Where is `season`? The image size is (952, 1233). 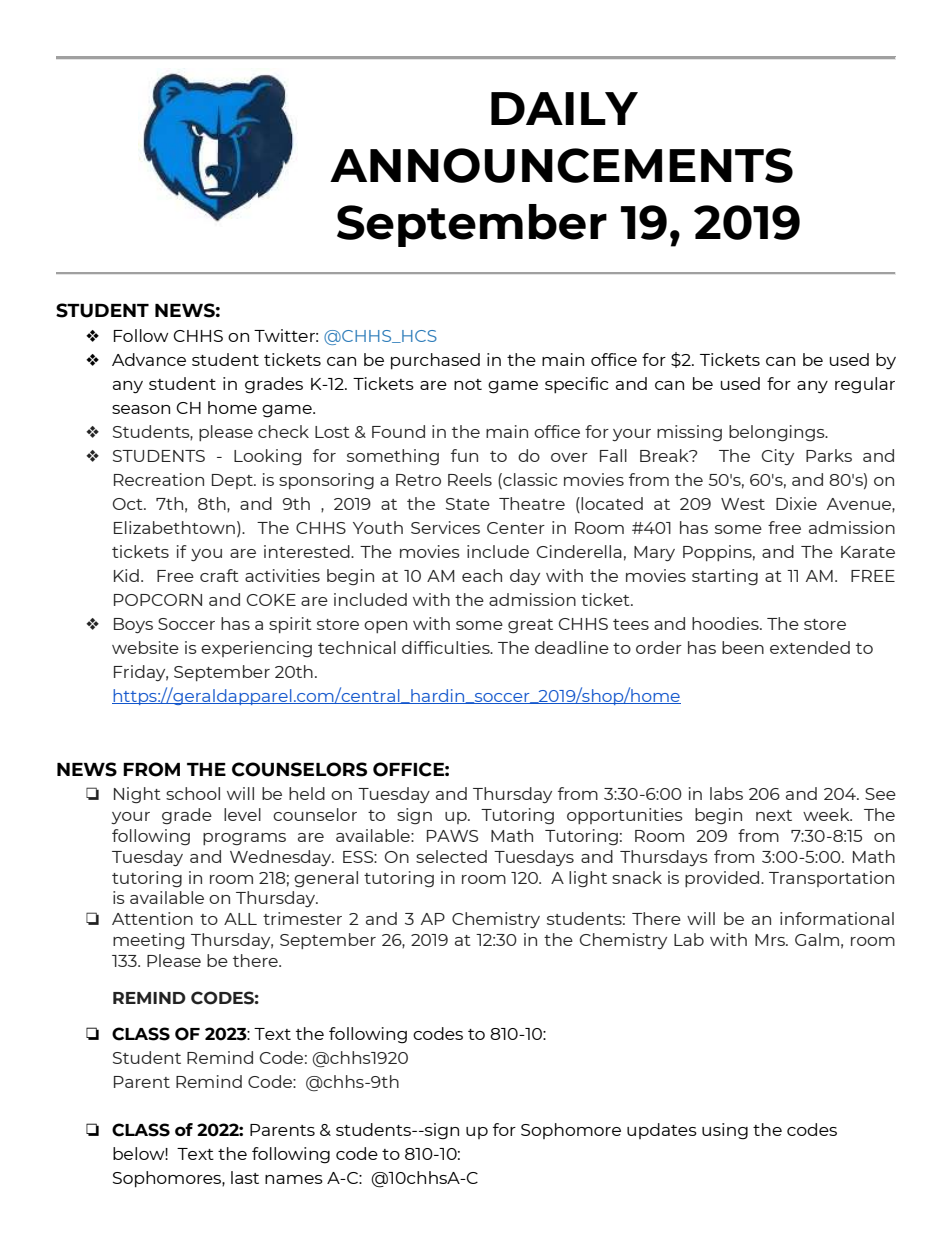 season is located at coordinates (141, 409).
